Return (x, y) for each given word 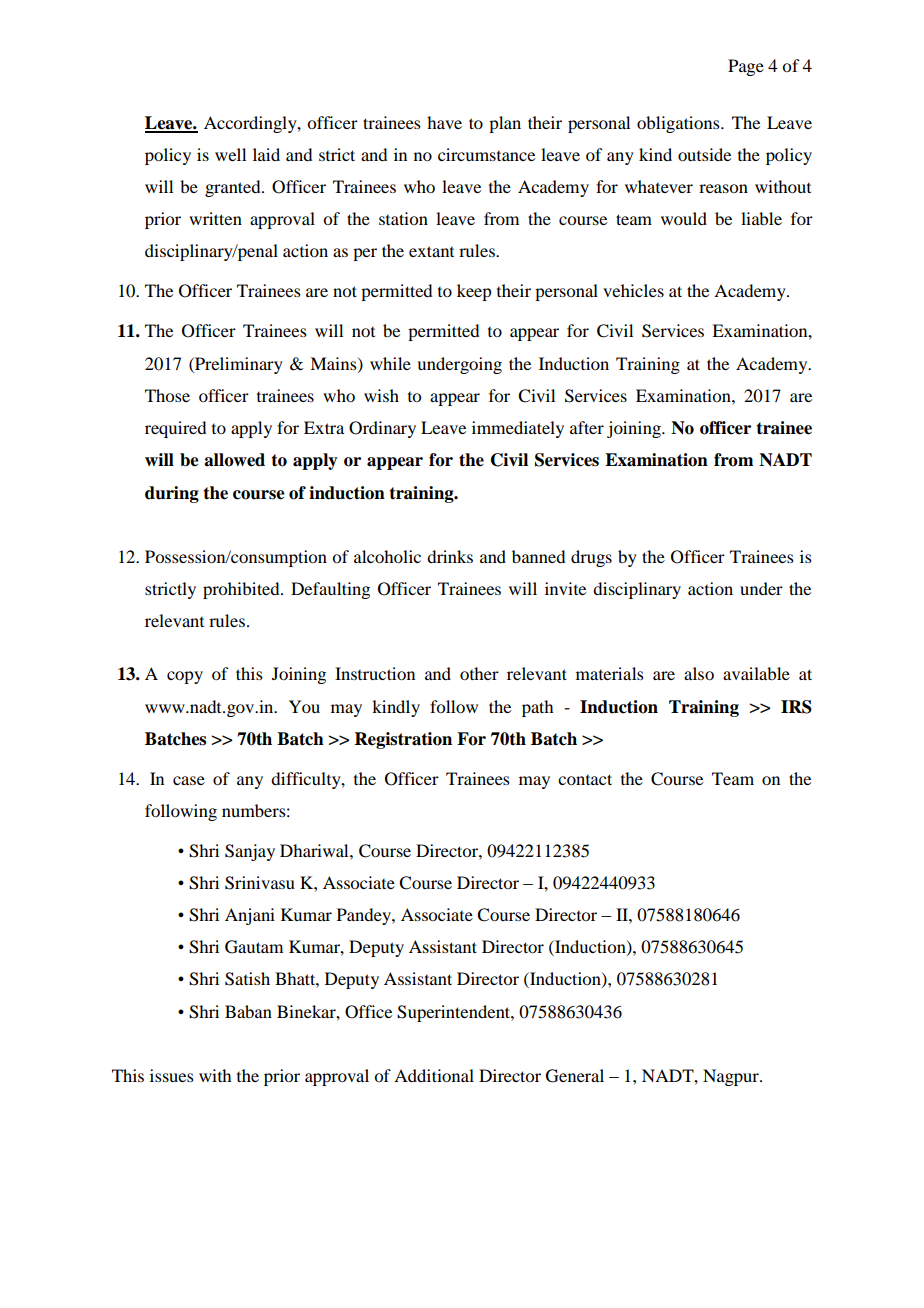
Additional (434, 1075)
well (230, 154)
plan (505, 124)
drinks (450, 556)
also (699, 673)
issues (172, 1075)
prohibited (242, 590)
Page (746, 67)
